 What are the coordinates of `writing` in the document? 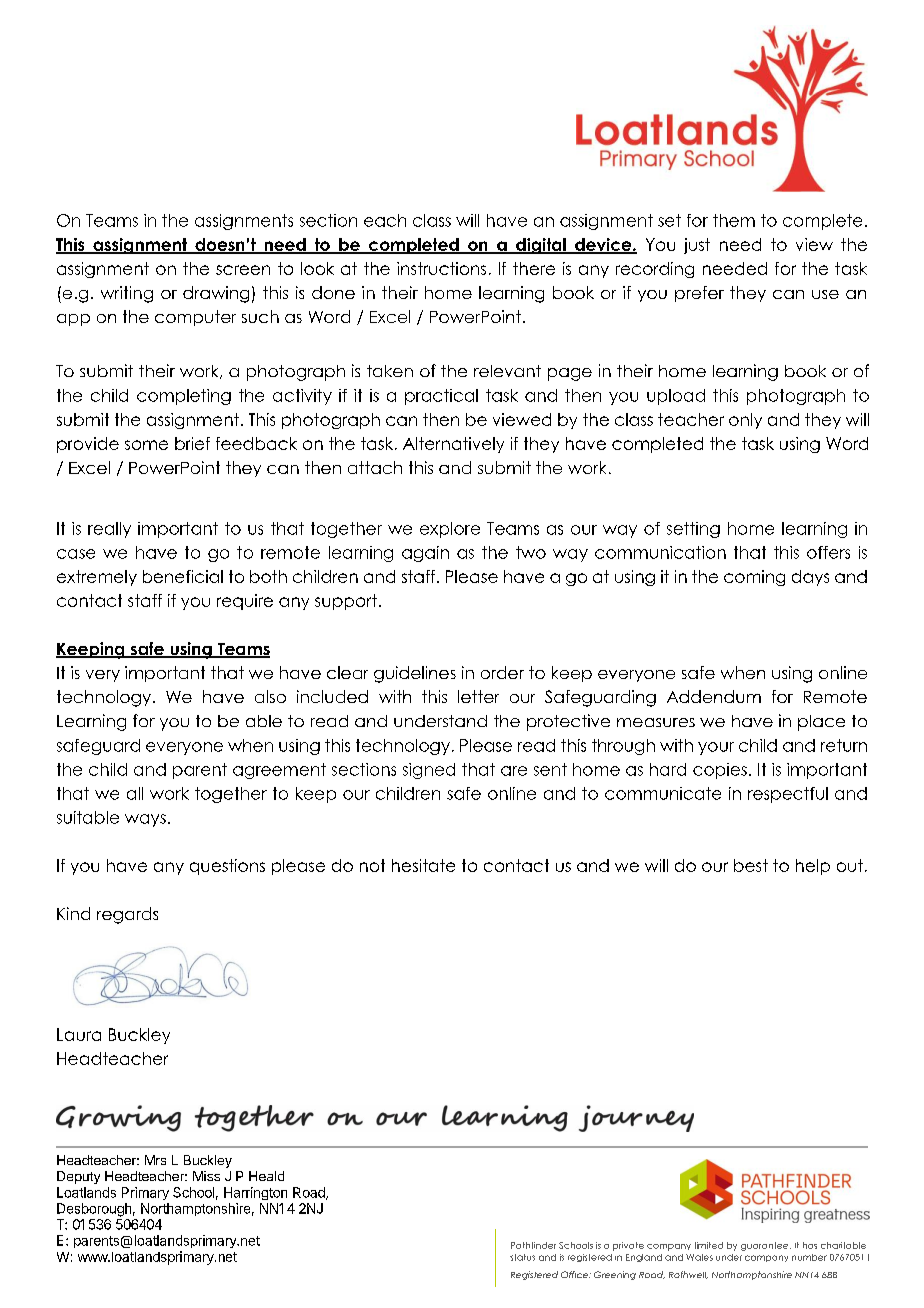 It's located at (127, 294).
